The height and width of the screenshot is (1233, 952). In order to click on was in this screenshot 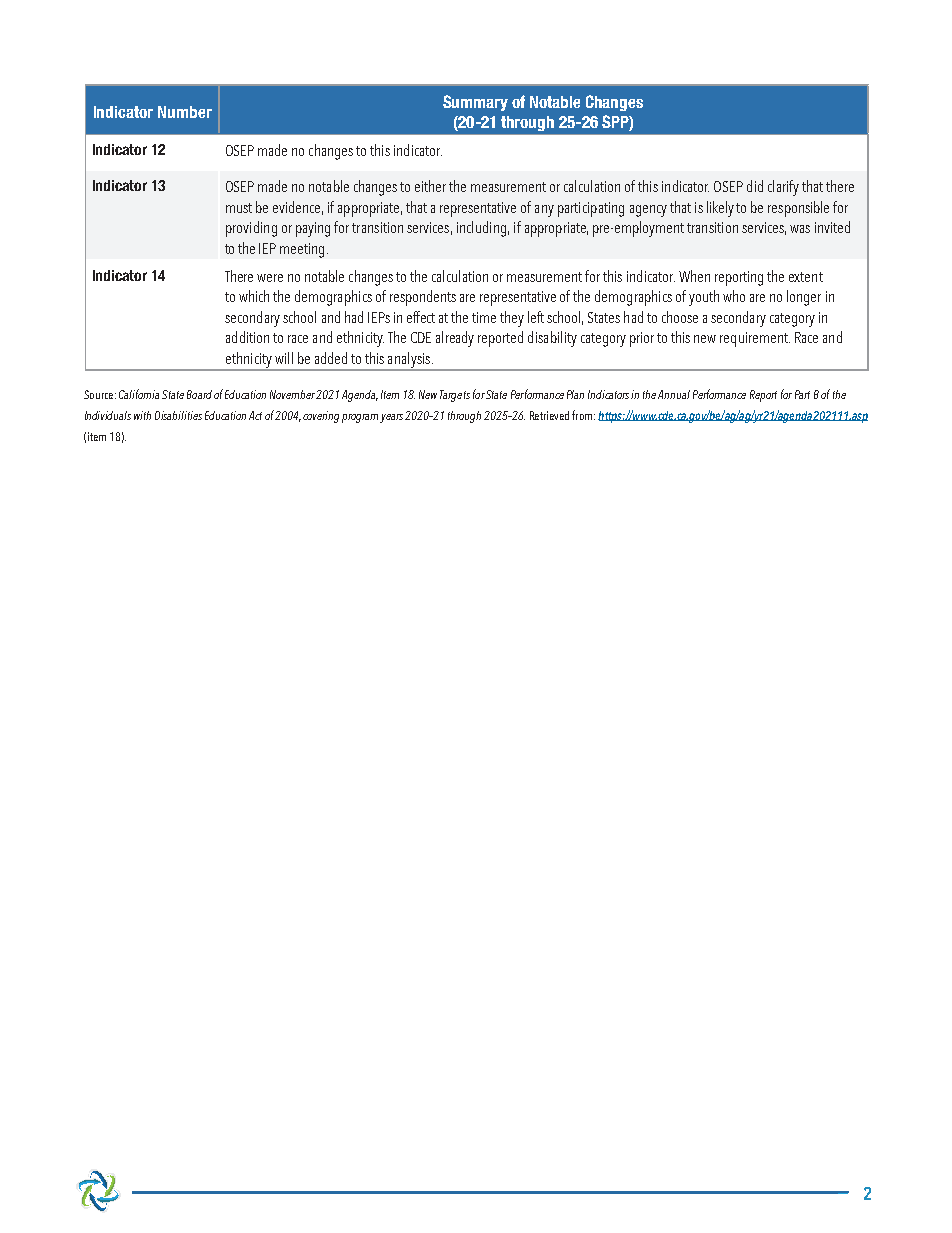, I will do `click(800, 229)`.
